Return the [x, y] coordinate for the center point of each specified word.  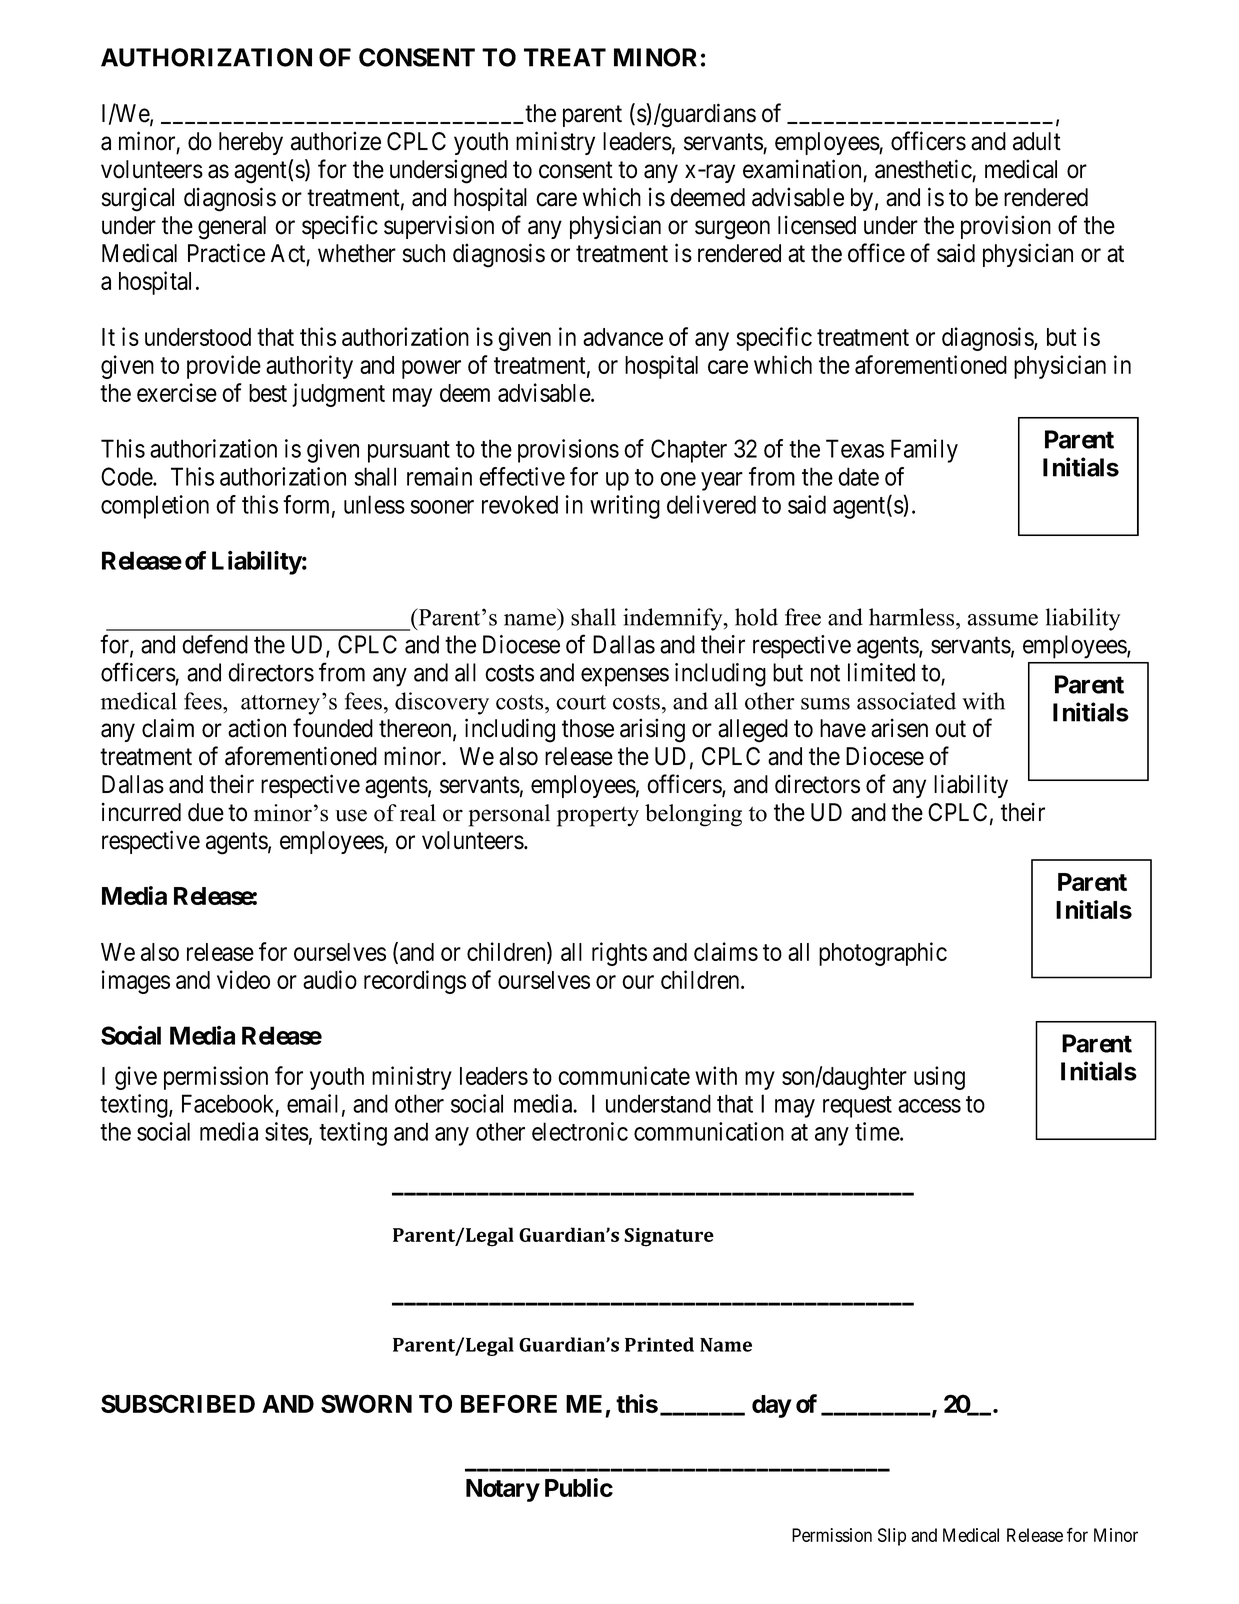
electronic [580, 1131]
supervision [439, 227]
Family [924, 451]
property [598, 817]
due [206, 812]
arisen [899, 728]
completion [155, 507]
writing [625, 507]
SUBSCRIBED [178, 1403]
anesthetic [923, 169]
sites [287, 1131]
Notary [503, 1490]
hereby [251, 143]
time [878, 1131]
